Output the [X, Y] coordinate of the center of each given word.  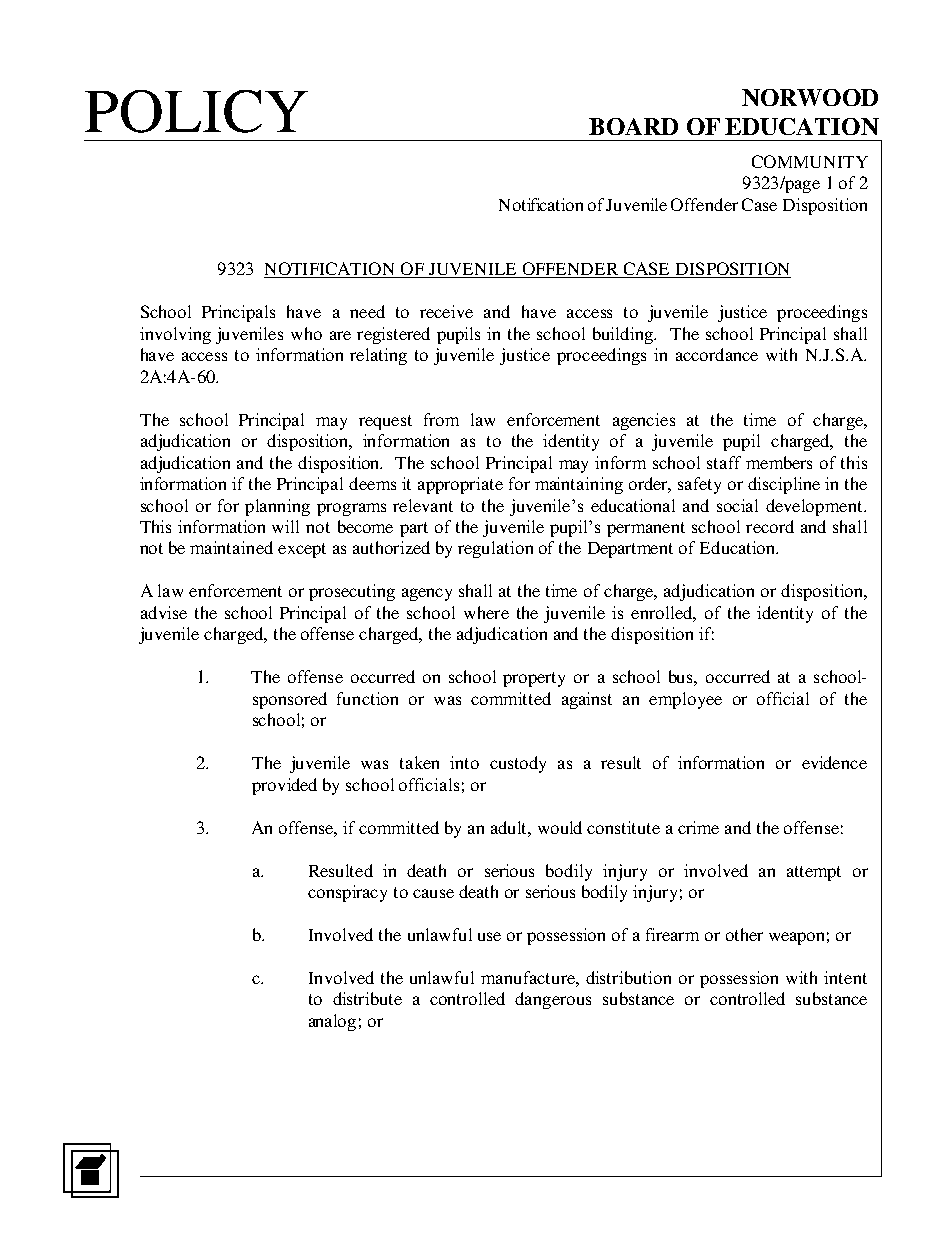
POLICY [196, 111]
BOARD [633, 126]
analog [332, 1022]
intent [845, 977]
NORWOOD [810, 97]
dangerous [553, 1000]
